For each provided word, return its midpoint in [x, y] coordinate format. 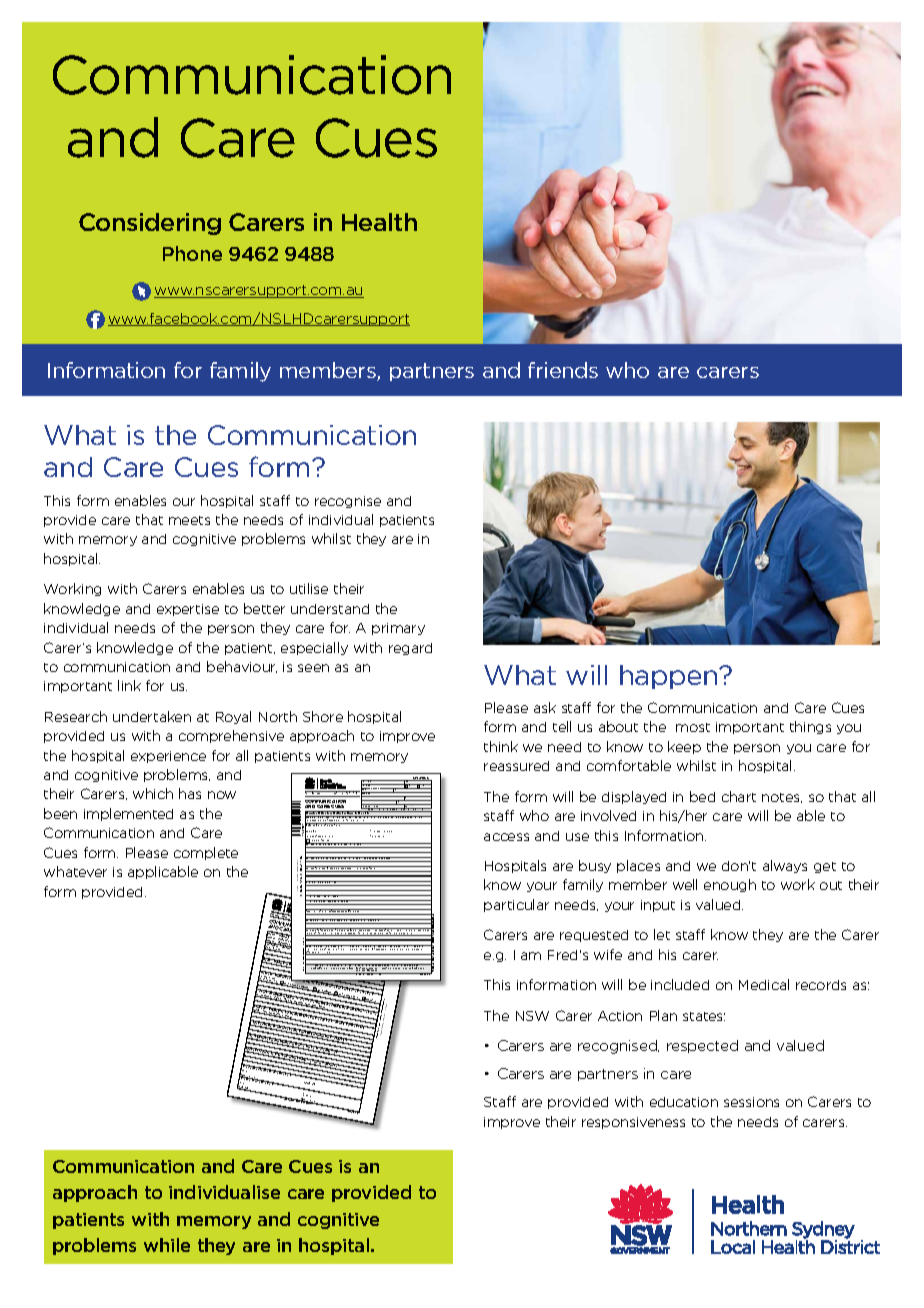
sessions [751, 1102]
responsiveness [633, 1123]
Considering [150, 224]
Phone [192, 253]
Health [379, 222]
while [167, 1245]
